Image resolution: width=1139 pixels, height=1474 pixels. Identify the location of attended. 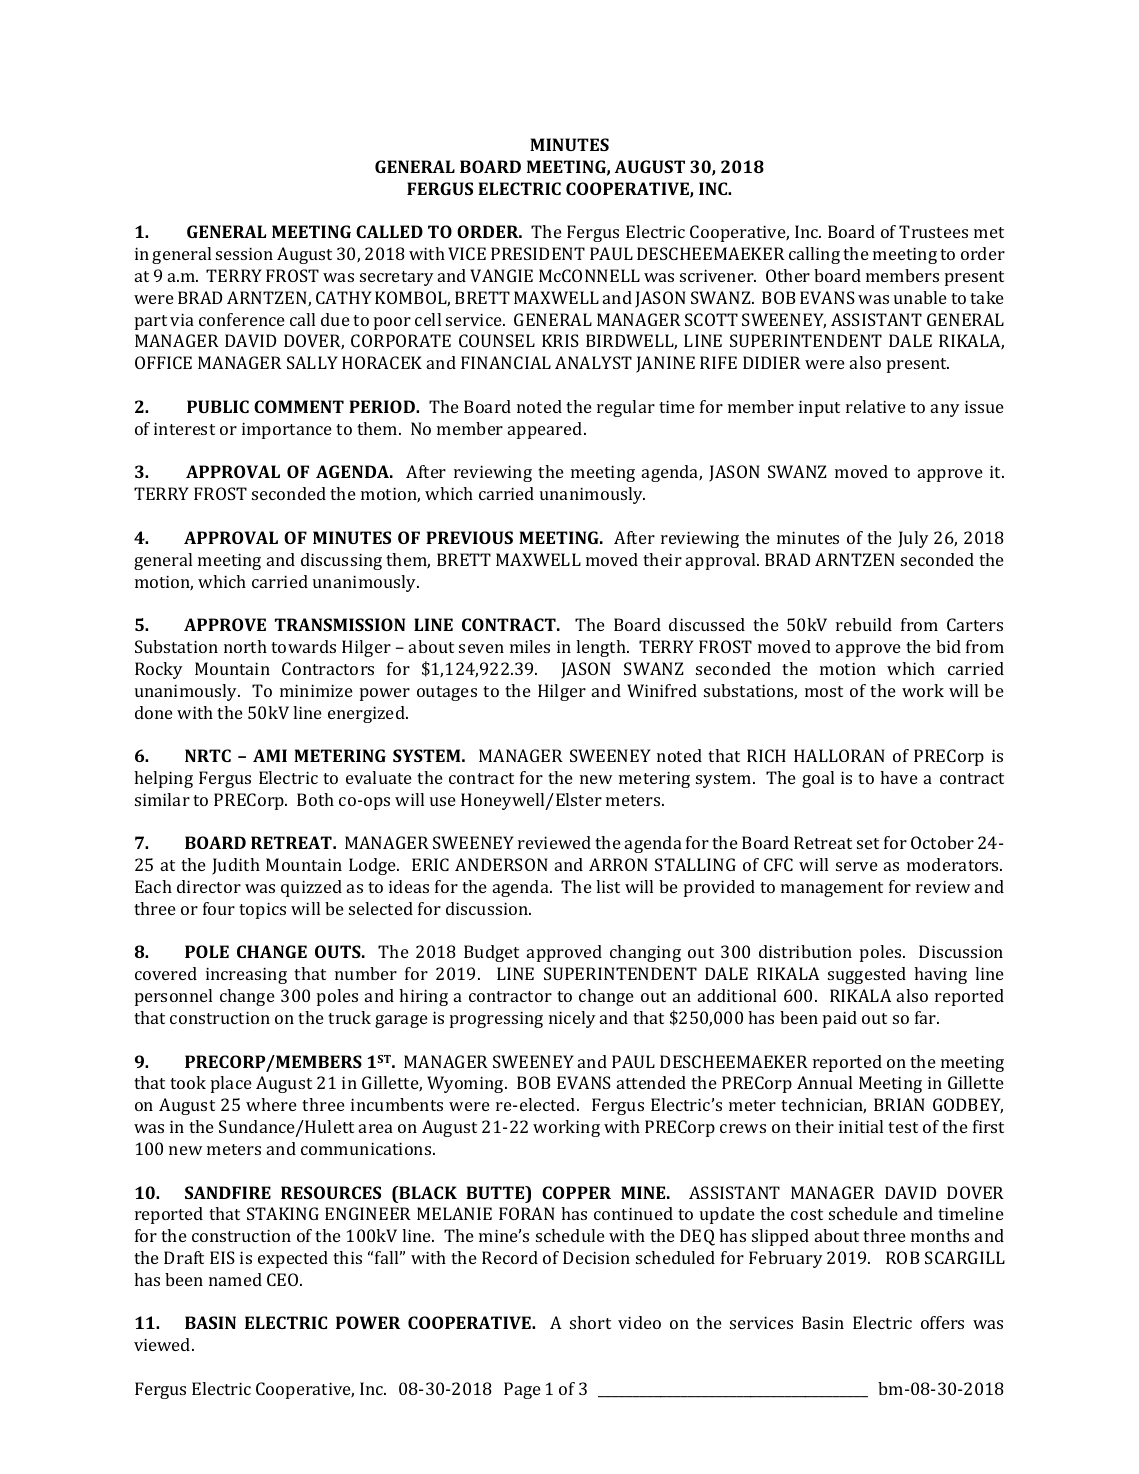
(651, 1082).
